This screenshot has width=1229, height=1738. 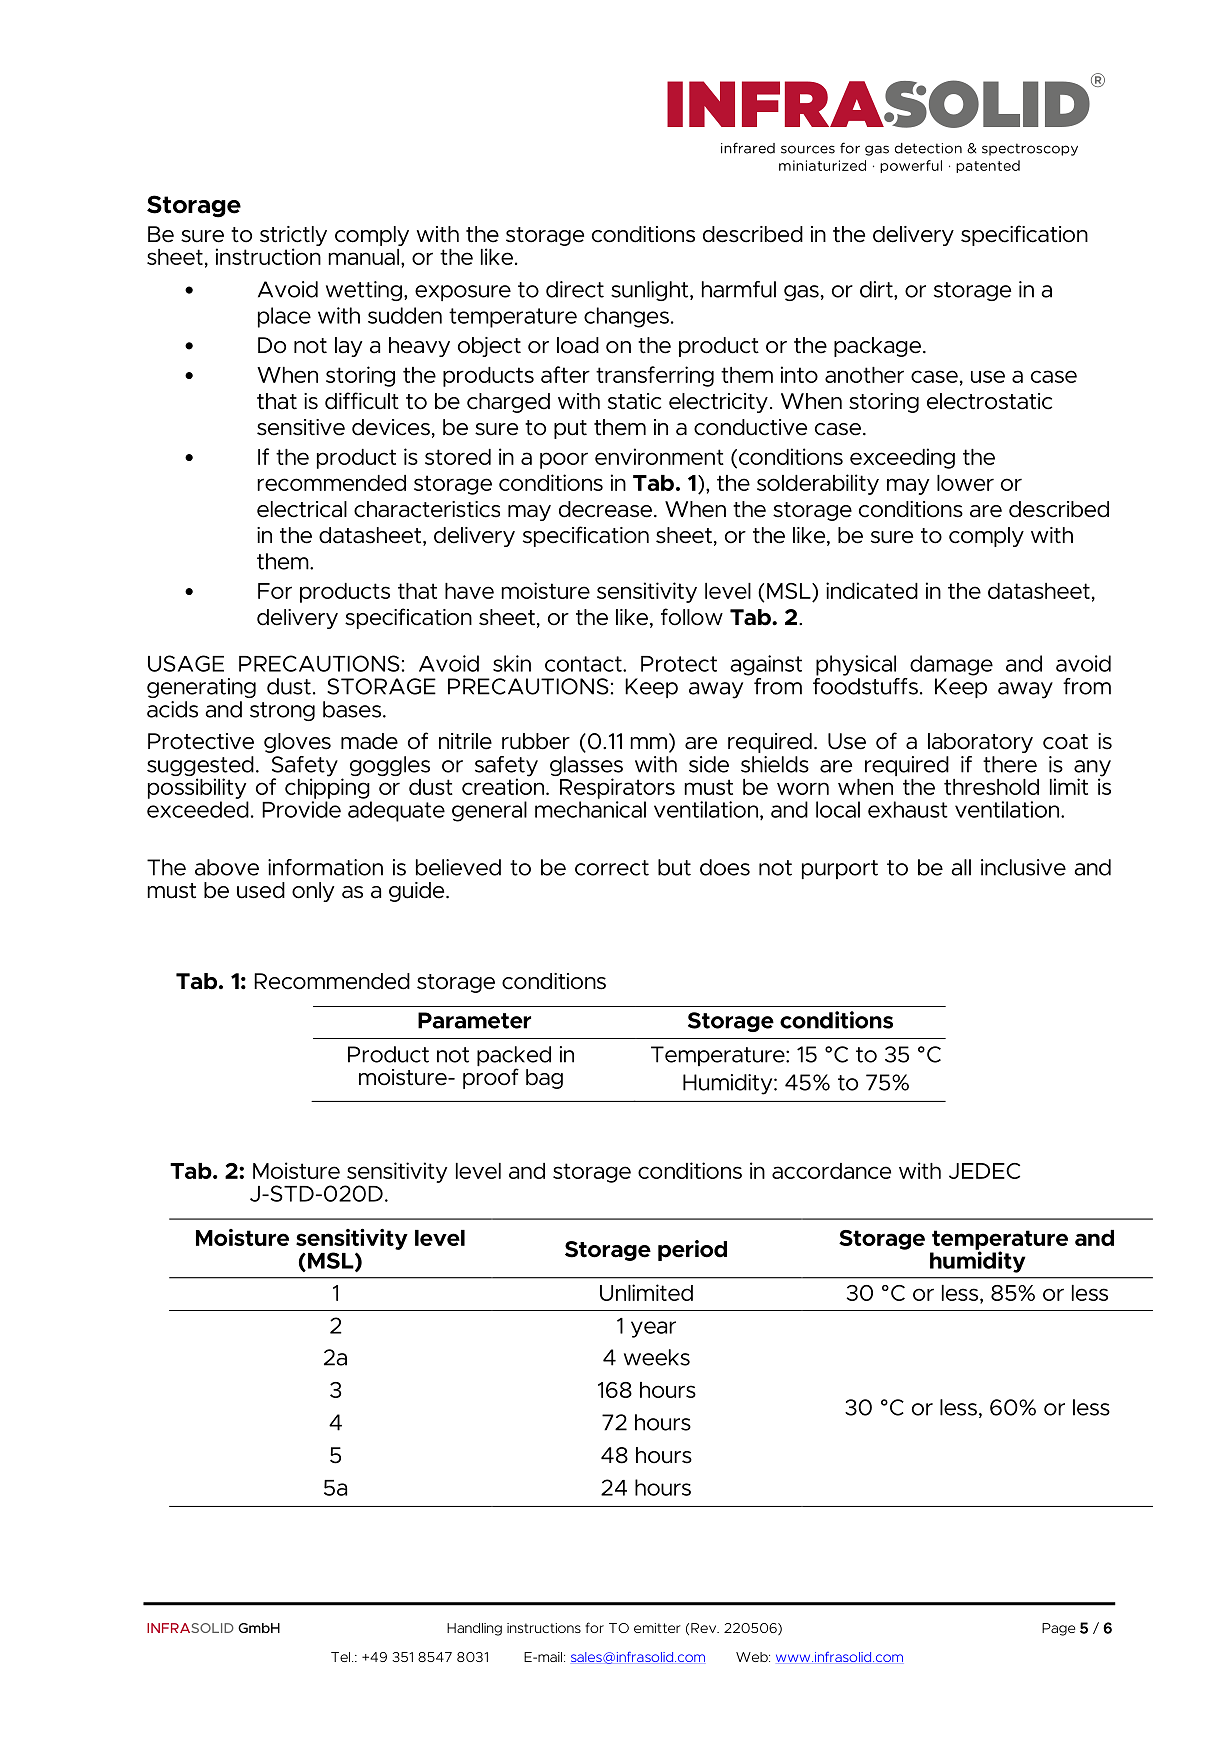 What do you see at coordinates (961, 867) in the screenshot?
I see `all` at bounding box center [961, 867].
